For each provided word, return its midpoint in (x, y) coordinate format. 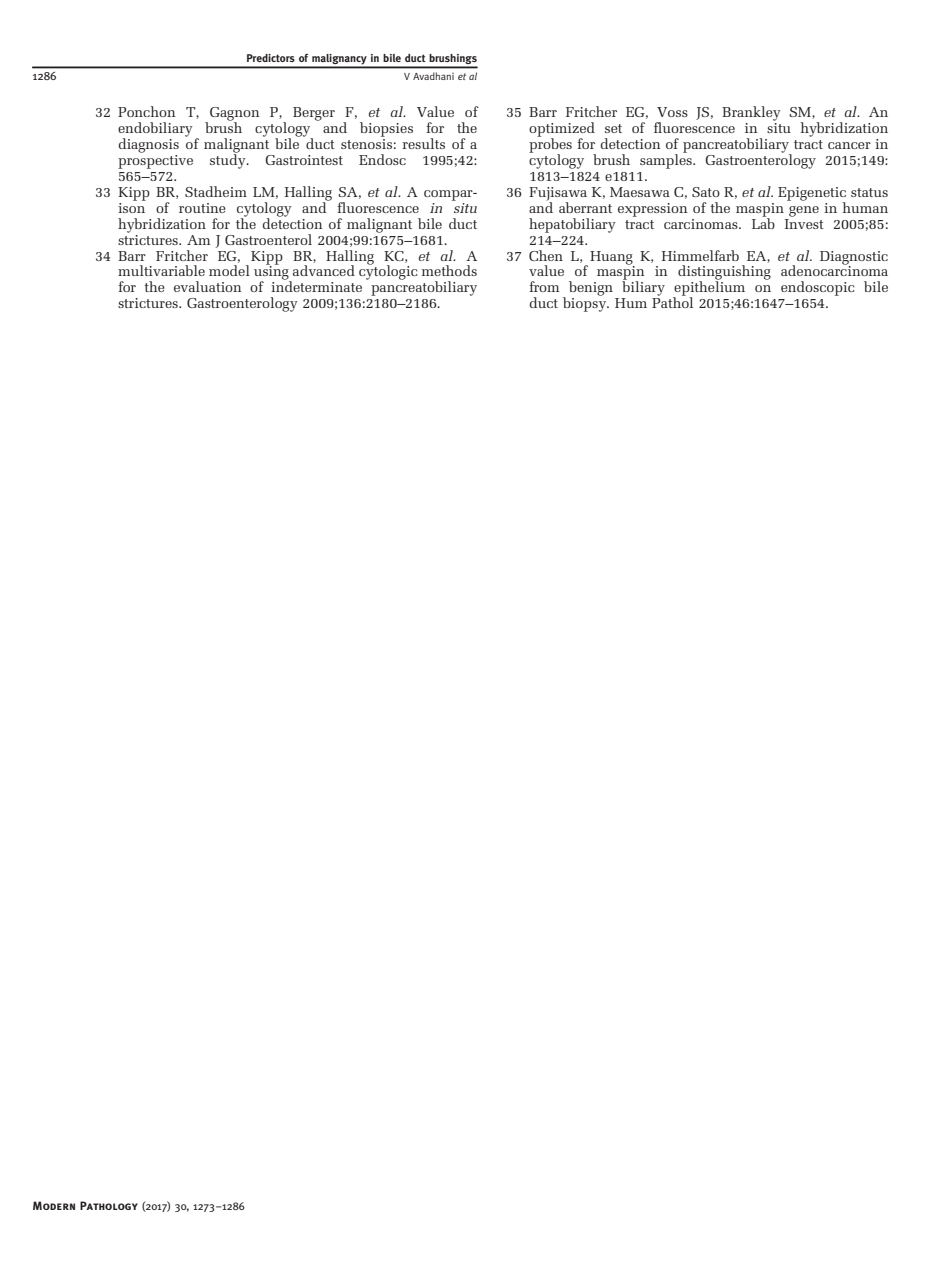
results (423, 143)
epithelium (709, 289)
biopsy (586, 303)
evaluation (208, 286)
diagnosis (149, 145)
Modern (54, 1205)
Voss (672, 112)
